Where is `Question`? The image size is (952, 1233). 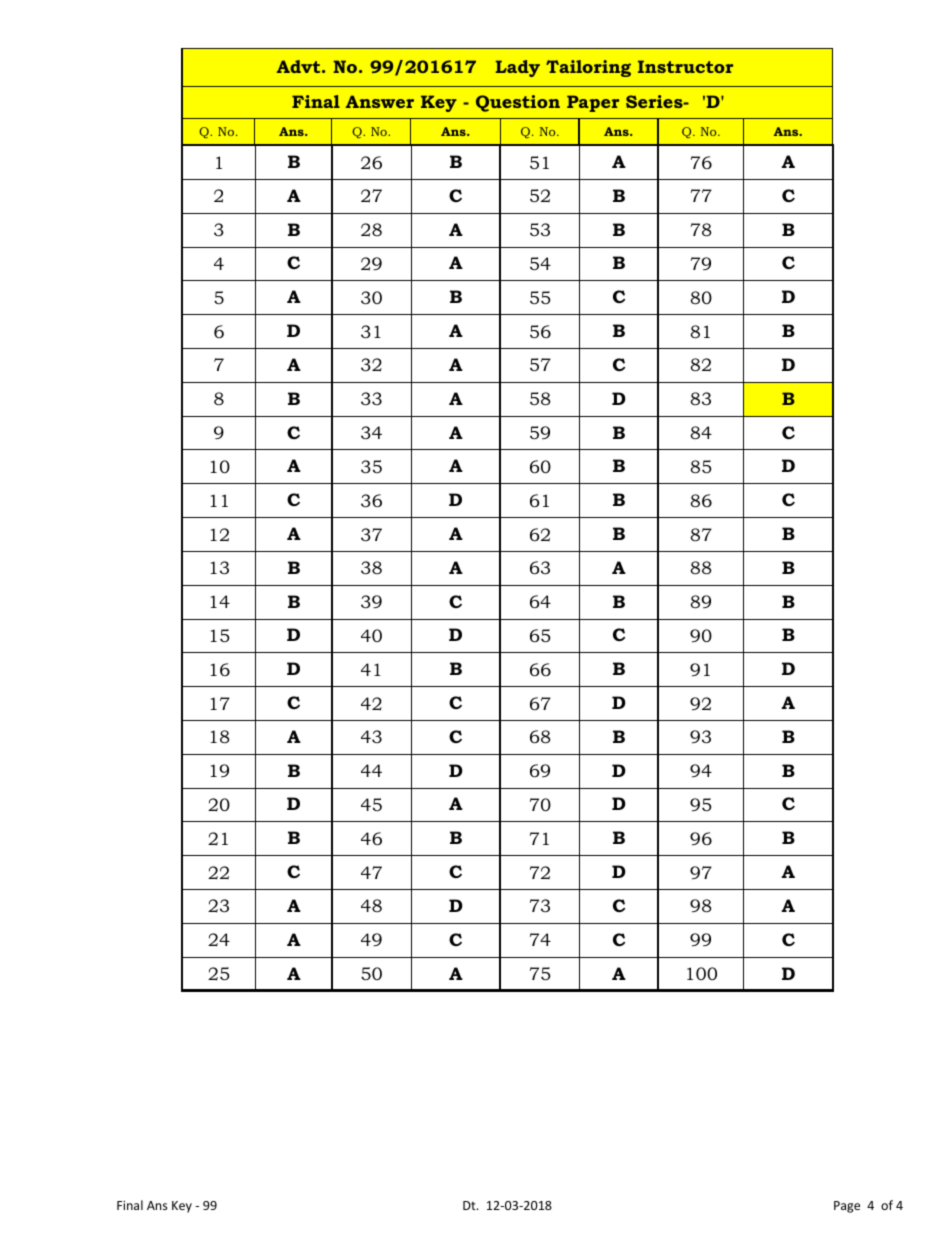
Question is located at coordinates (518, 103).
